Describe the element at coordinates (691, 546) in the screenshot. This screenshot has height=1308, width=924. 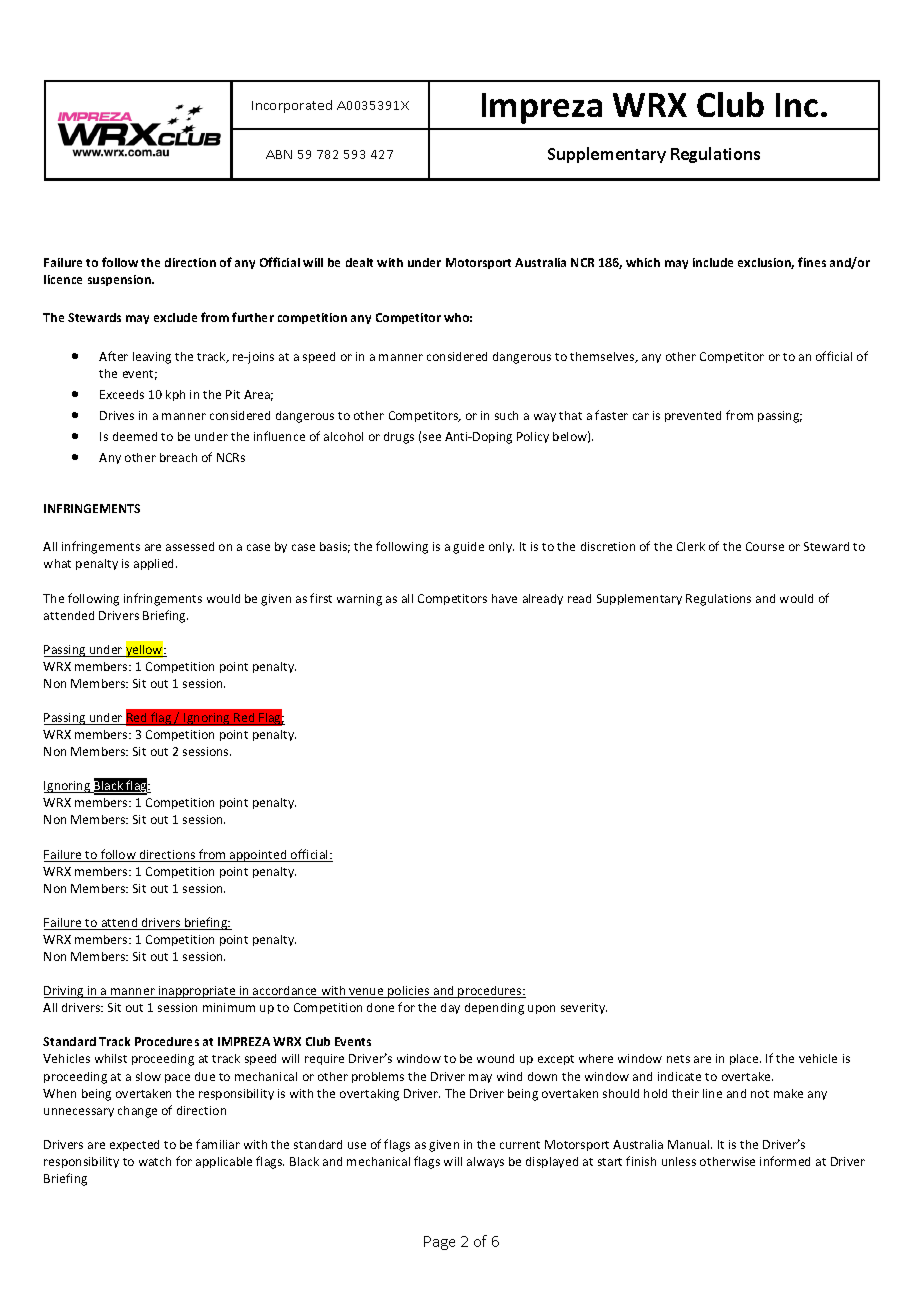
I see `Clerk` at that location.
